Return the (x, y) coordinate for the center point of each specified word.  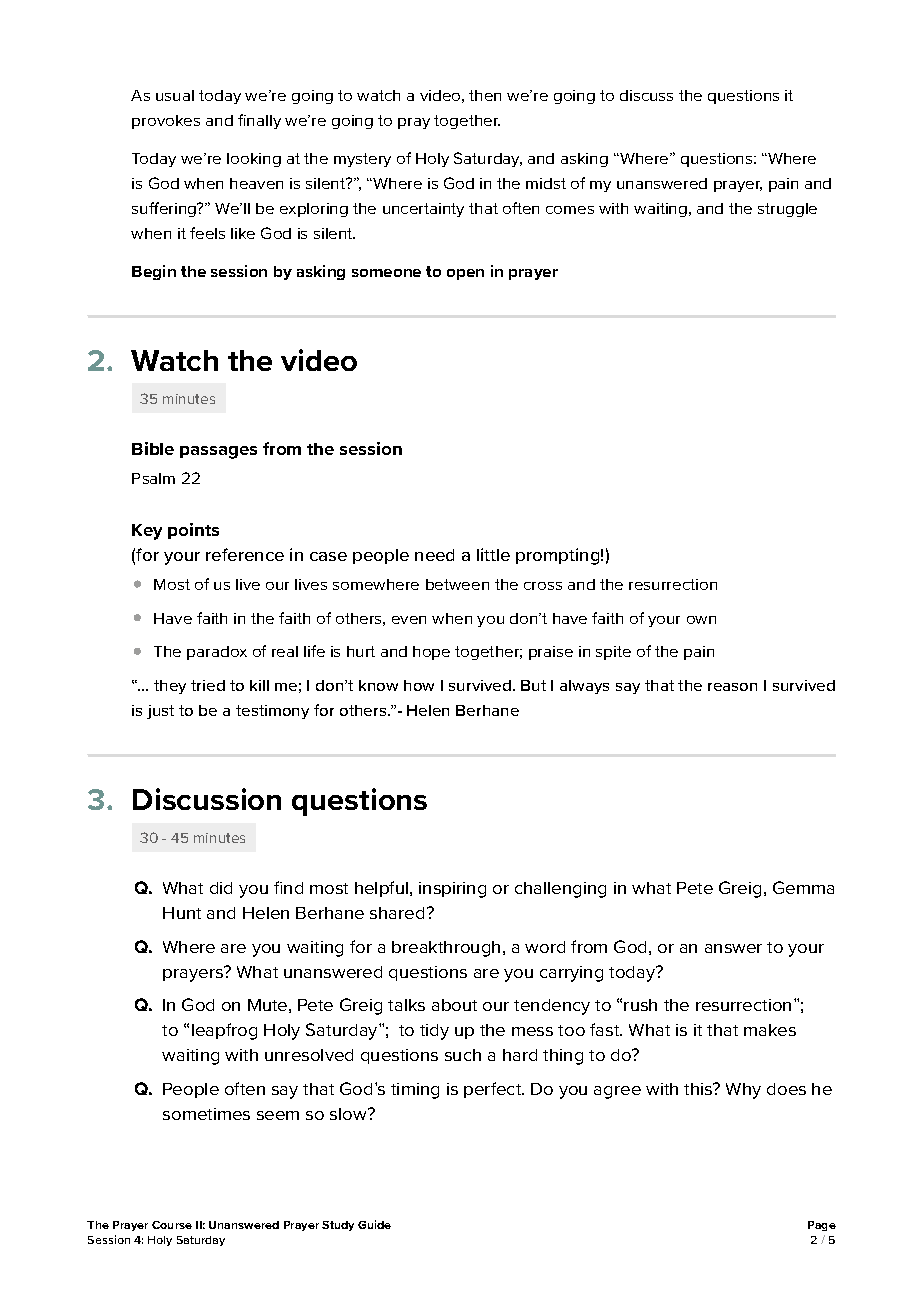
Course (172, 1225)
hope (431, 653)
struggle (787, 210)
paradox (217, 653)
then (485, 95)
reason (732, 687)
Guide (374, 1224)
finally (259, 121)
